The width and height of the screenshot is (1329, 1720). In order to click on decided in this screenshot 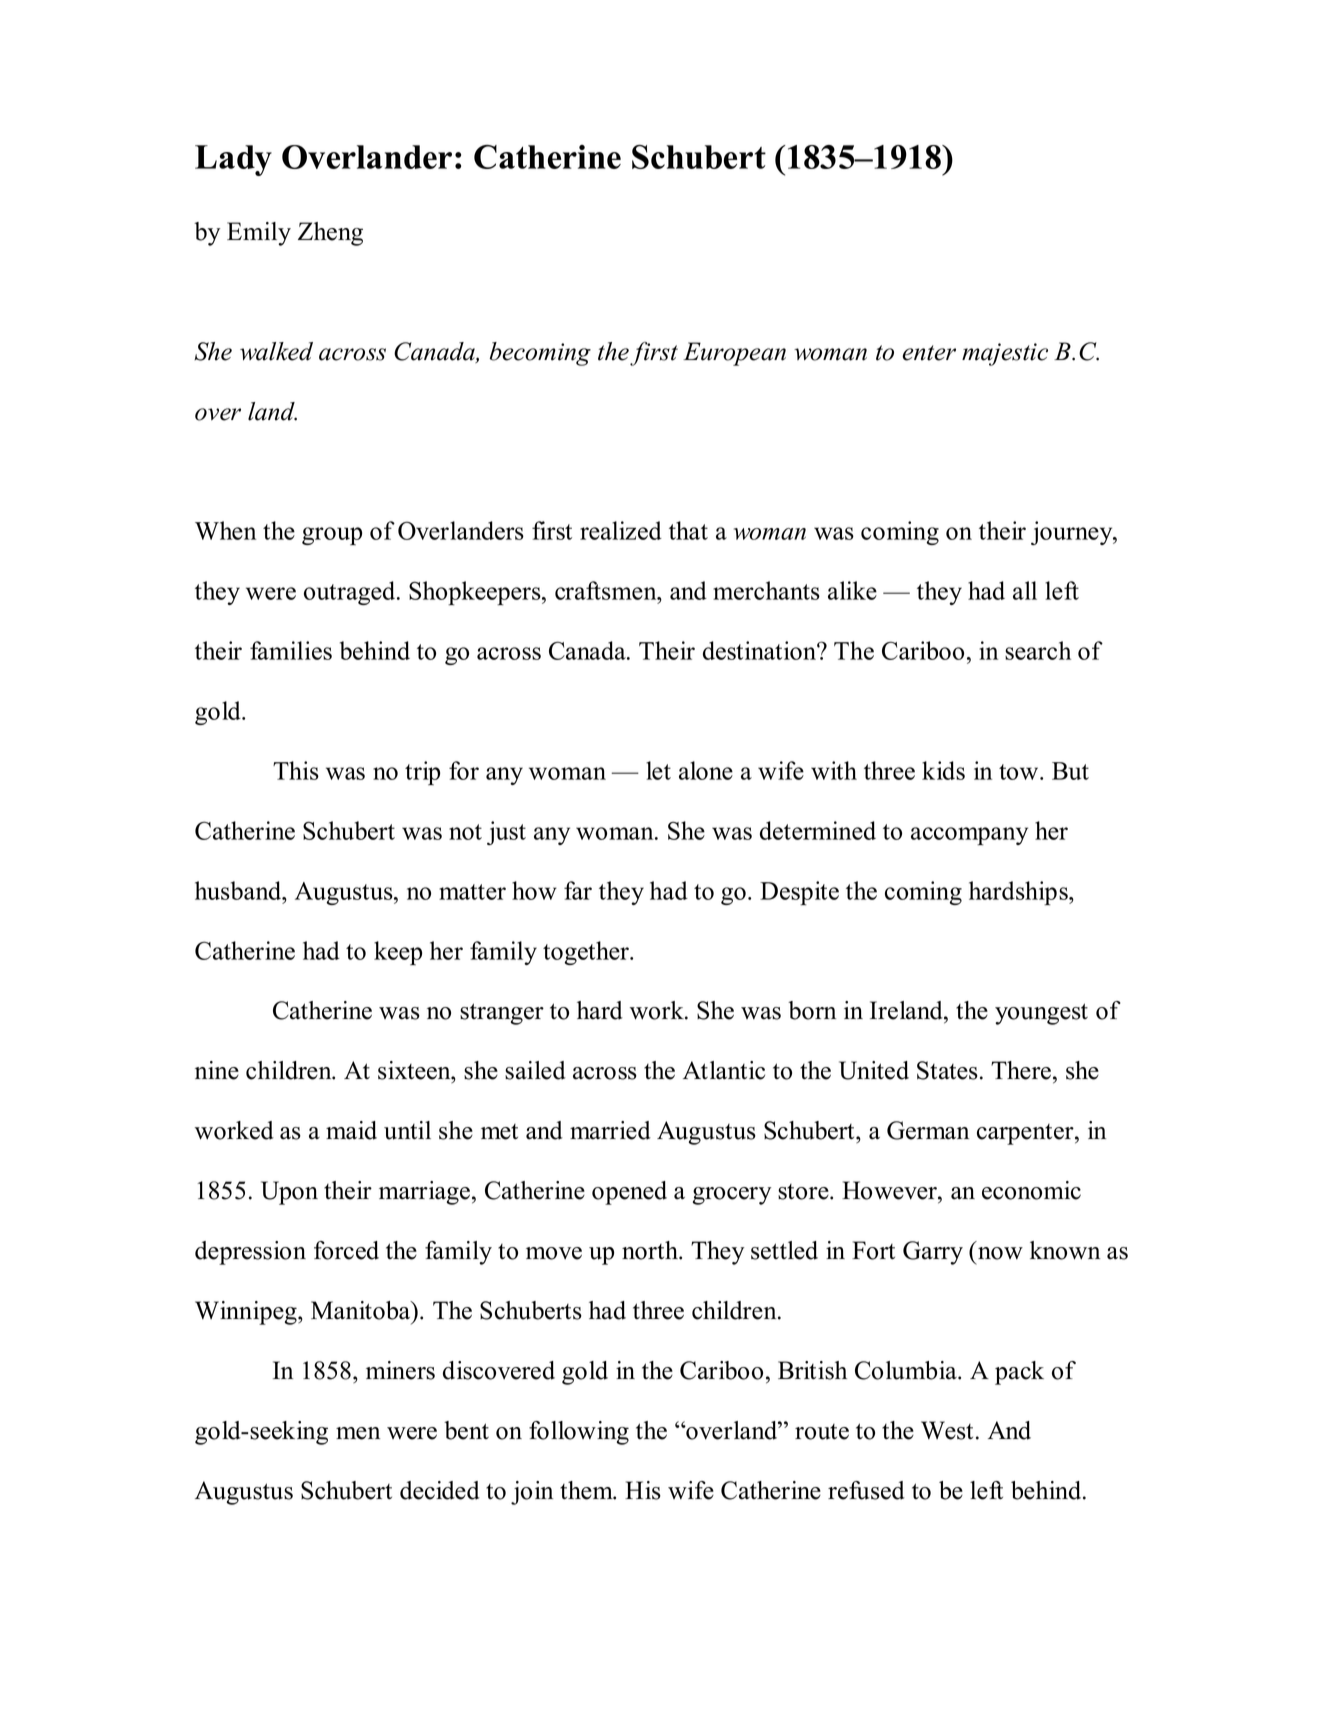, I will do `click(440, 1490)`.
